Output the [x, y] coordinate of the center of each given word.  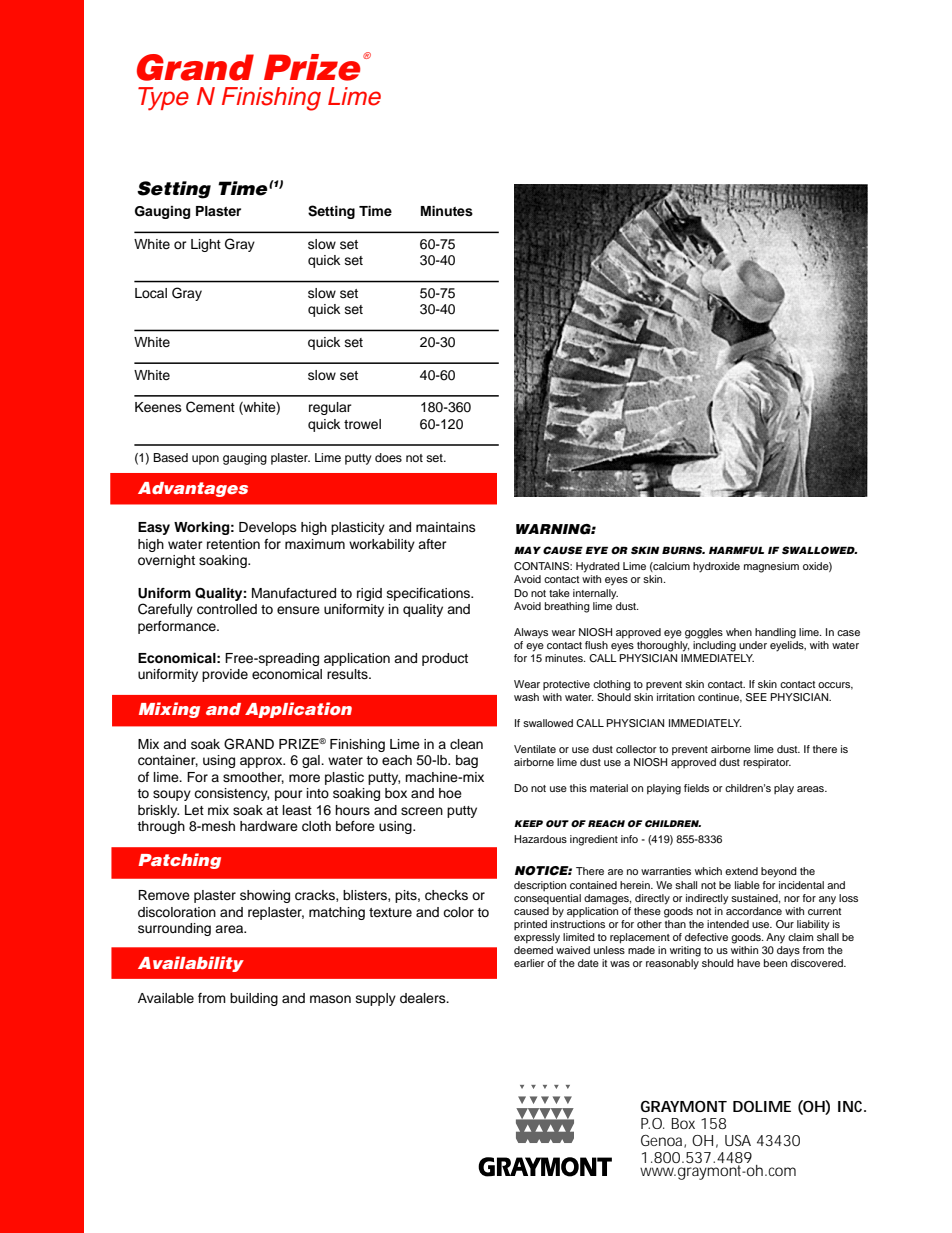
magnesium [771, 567]
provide [225, 675]
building [254, 999]
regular [330, 408]
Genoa [663, 1141]
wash [526, 697]
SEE [756, 697]
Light [206, 245]
